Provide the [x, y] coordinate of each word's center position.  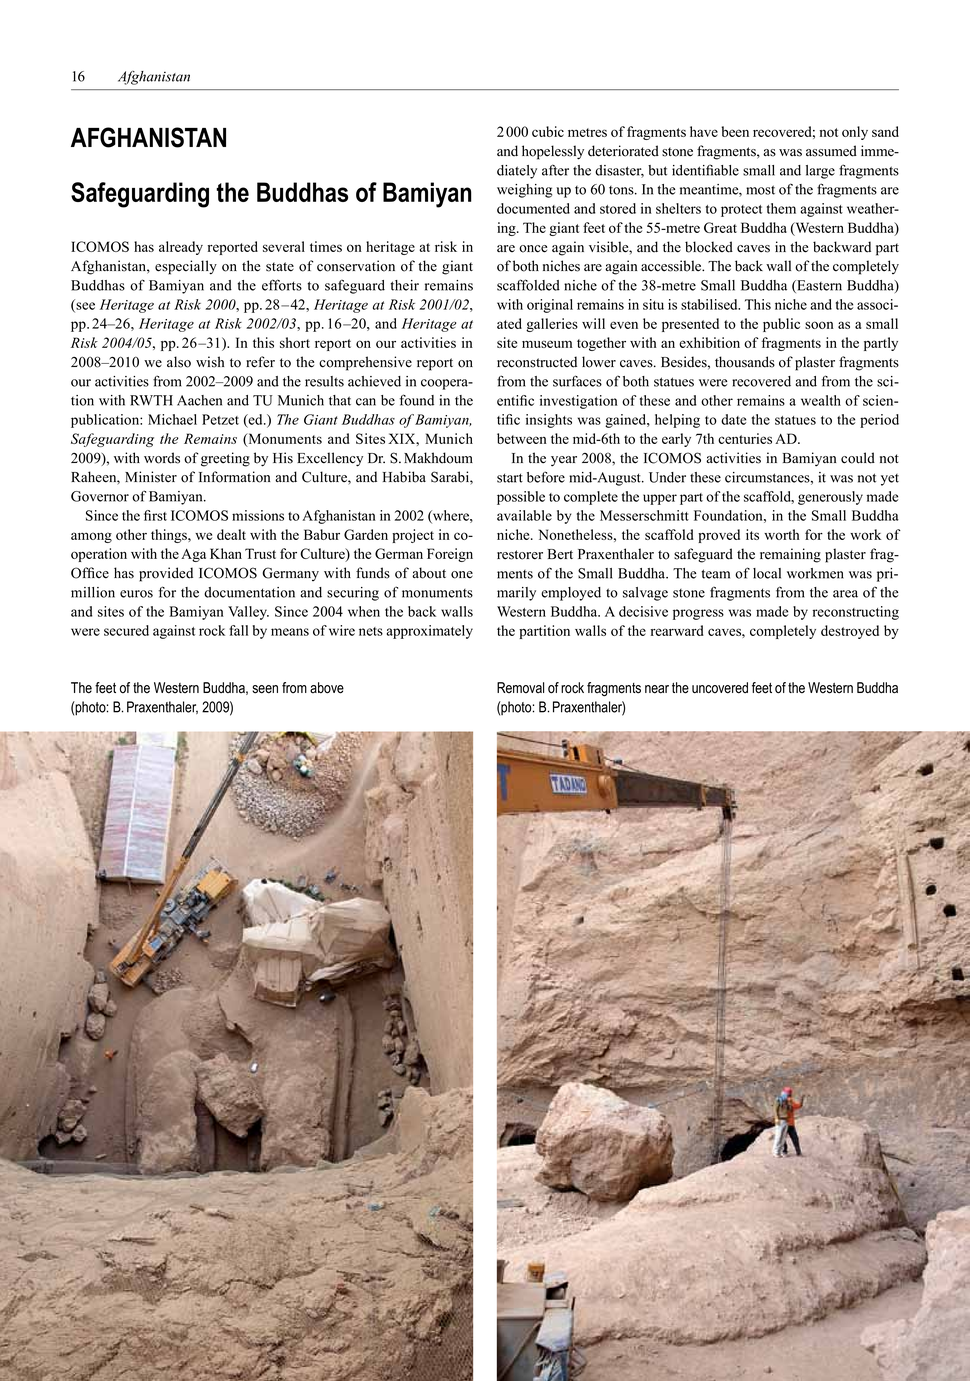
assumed [831, 151]
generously [830, 498]
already [181, 248]
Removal [520, 688]
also [179, 362]
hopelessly [553, 152]
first [155, 515]
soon [819, 325]
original [550, 306]
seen [265, 689]
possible [521, 498]
